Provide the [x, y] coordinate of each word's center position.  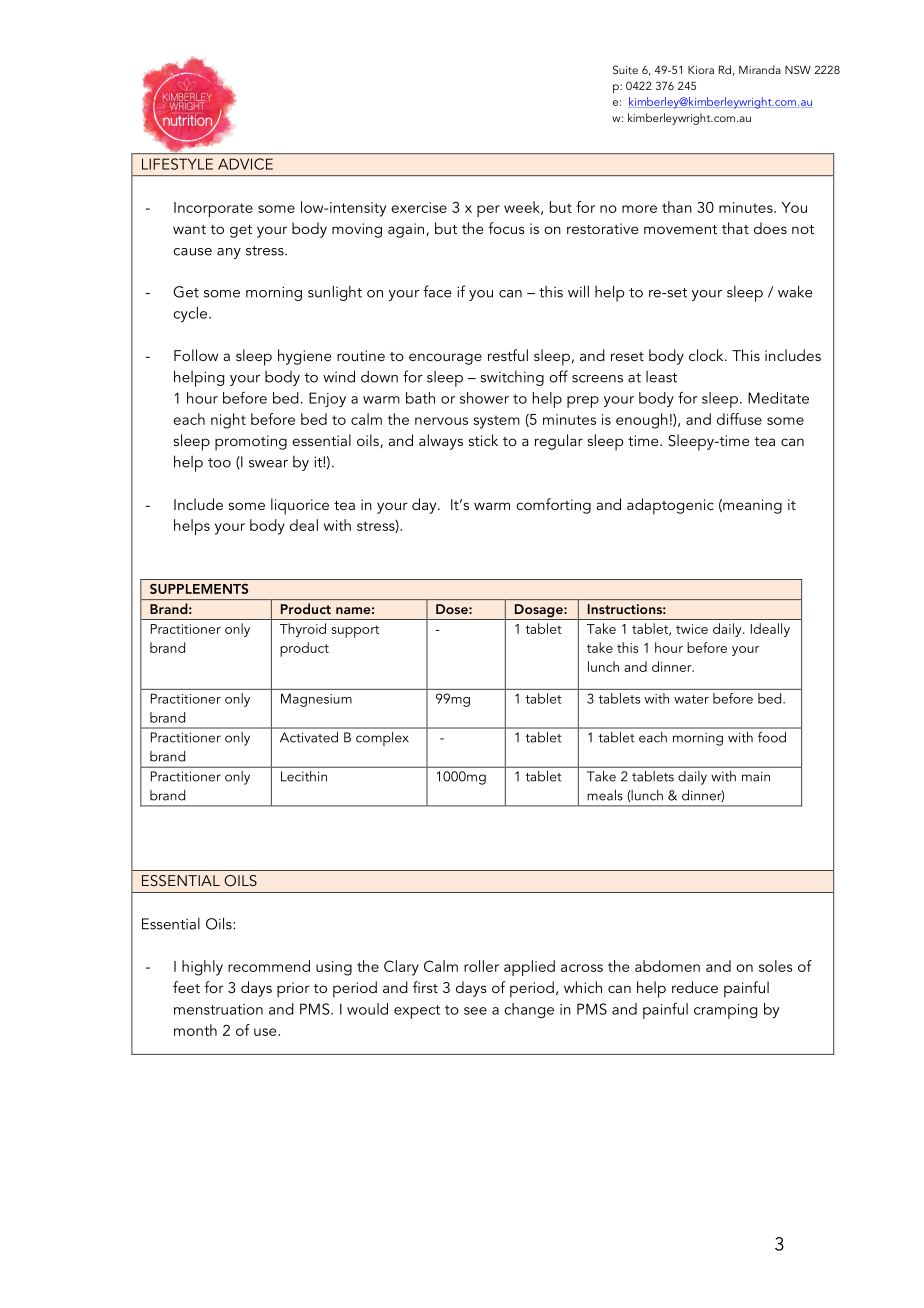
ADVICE [245, 164]
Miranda [760, 69]
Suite [625, 69]
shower [484, 398]
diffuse [739, 419]
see [475, 1011]
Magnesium [316, 700]
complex [382, 739]
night [228, 421]
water [691, 699]
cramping [725, 1011]
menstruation [218, 1009]
